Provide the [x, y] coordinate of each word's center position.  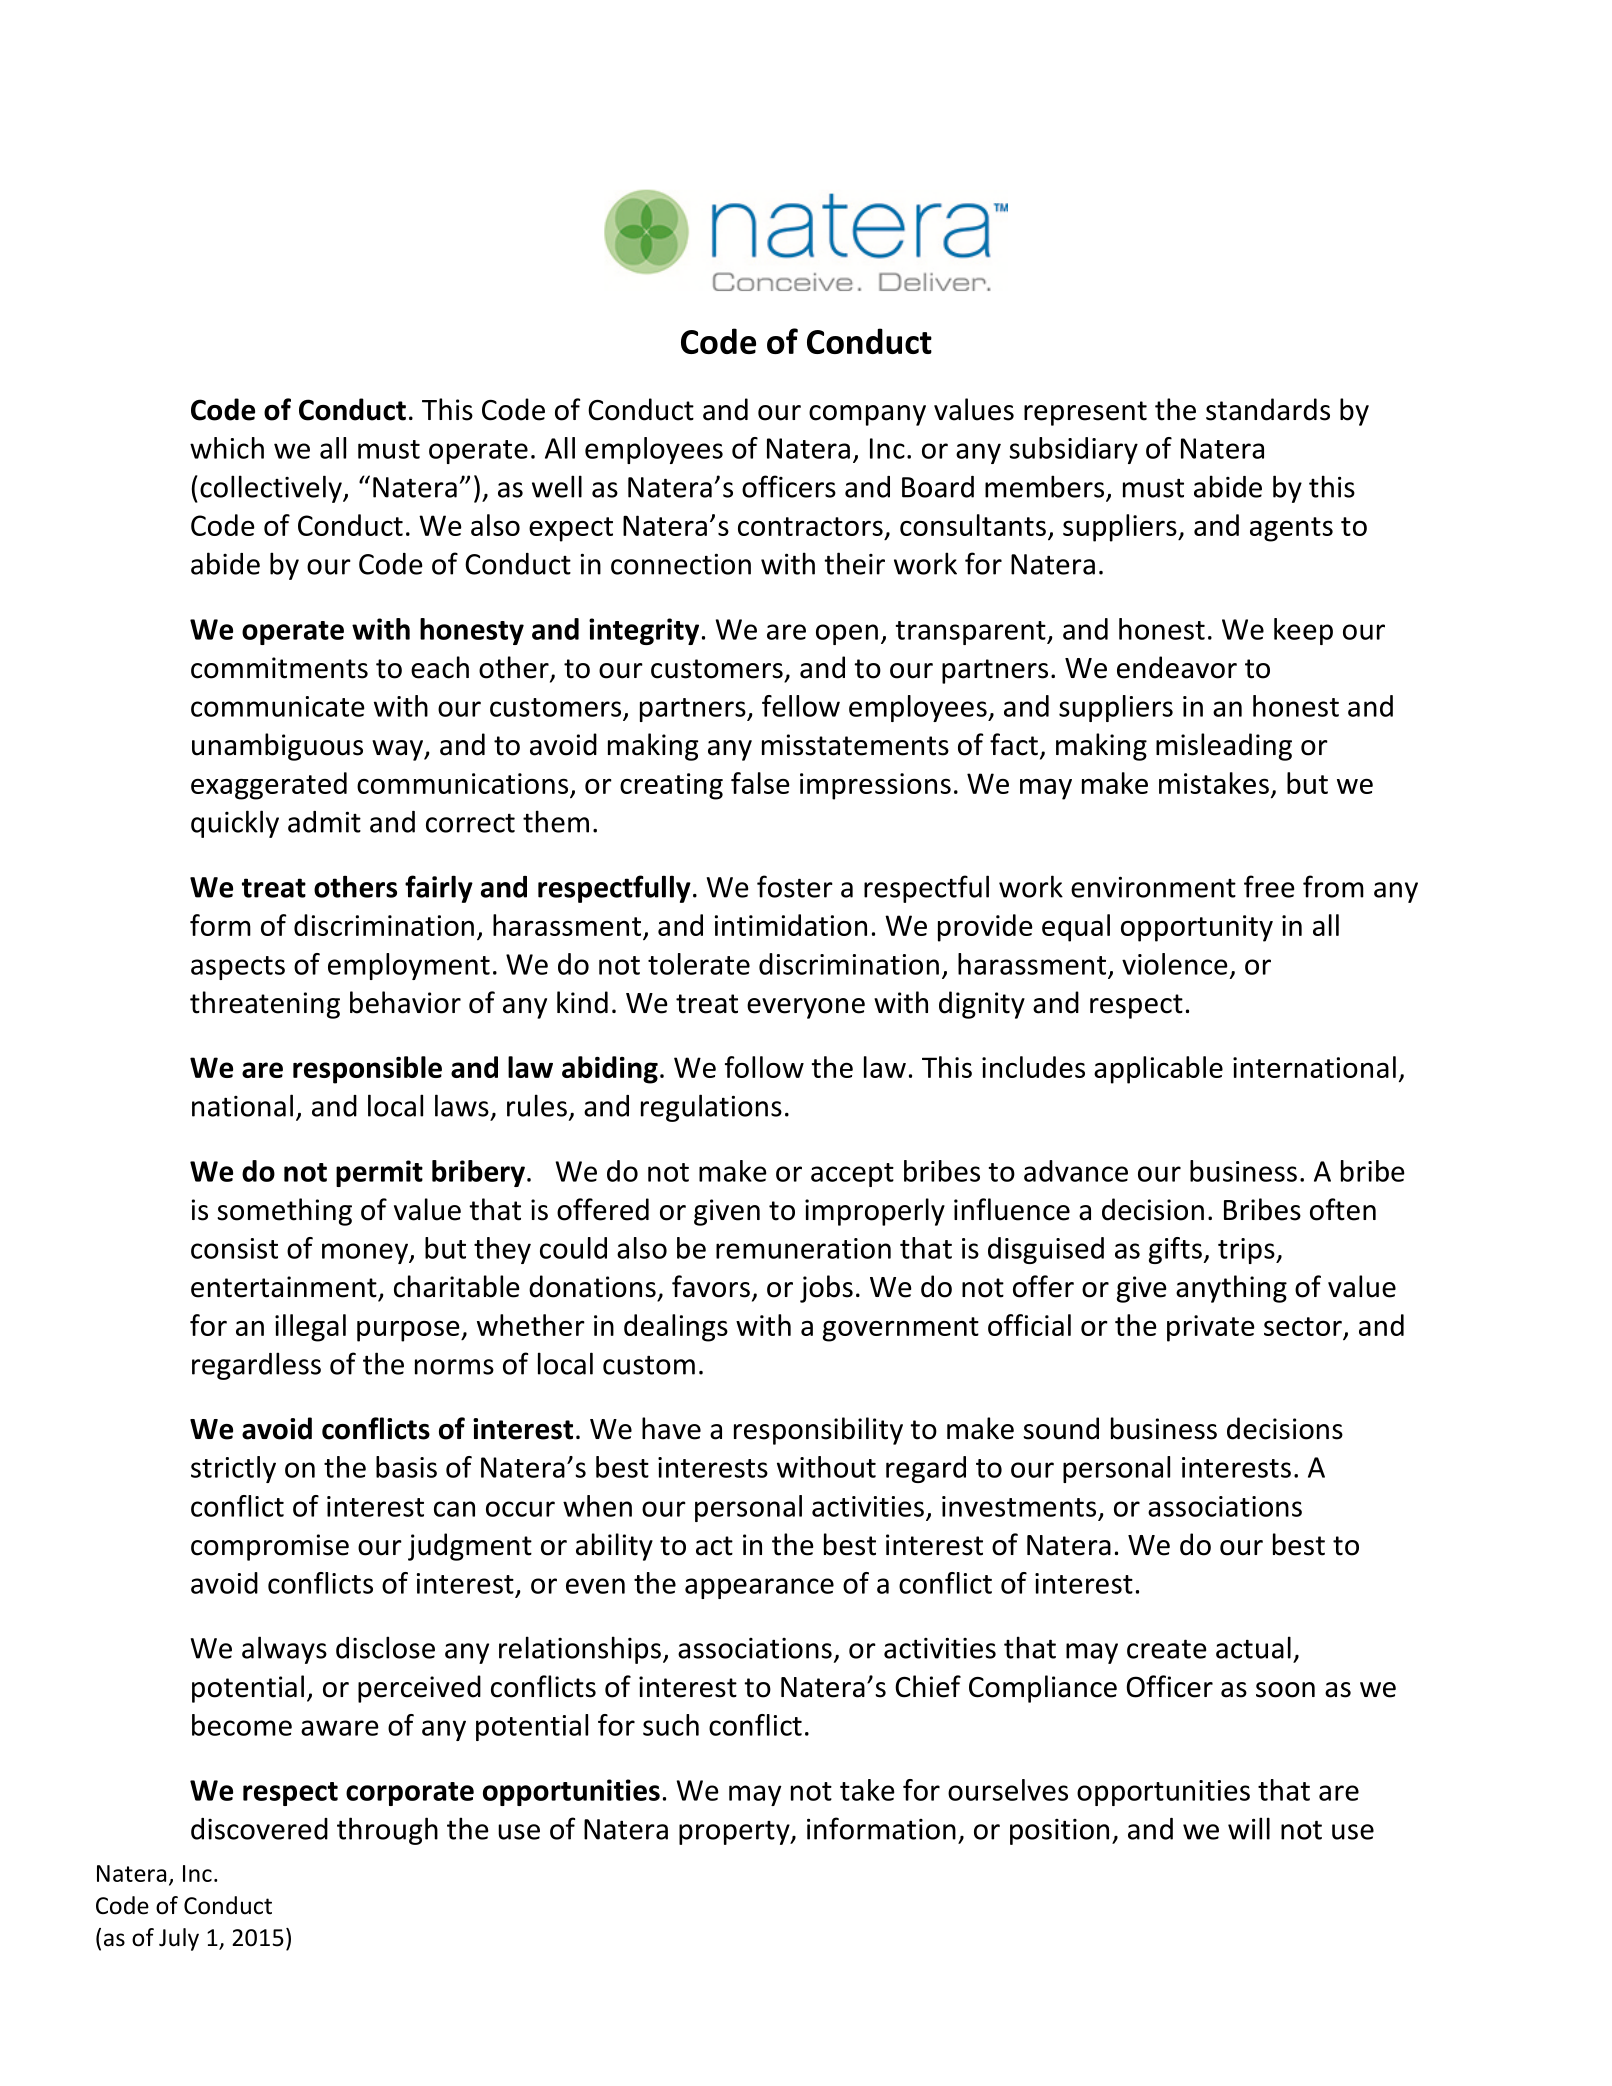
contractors [810, 526]
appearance [759, 1588]
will [1249, 1828]
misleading [1224, 747]
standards [1268, 409]
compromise [270, 1547]
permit [379, 1173]
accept [852, 1175]
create [1167, 1649]
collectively [272, 489]
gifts [1176, 1250]
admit [324, 822]
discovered [259, 1829]
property [735, 1833]
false [760, 783]
